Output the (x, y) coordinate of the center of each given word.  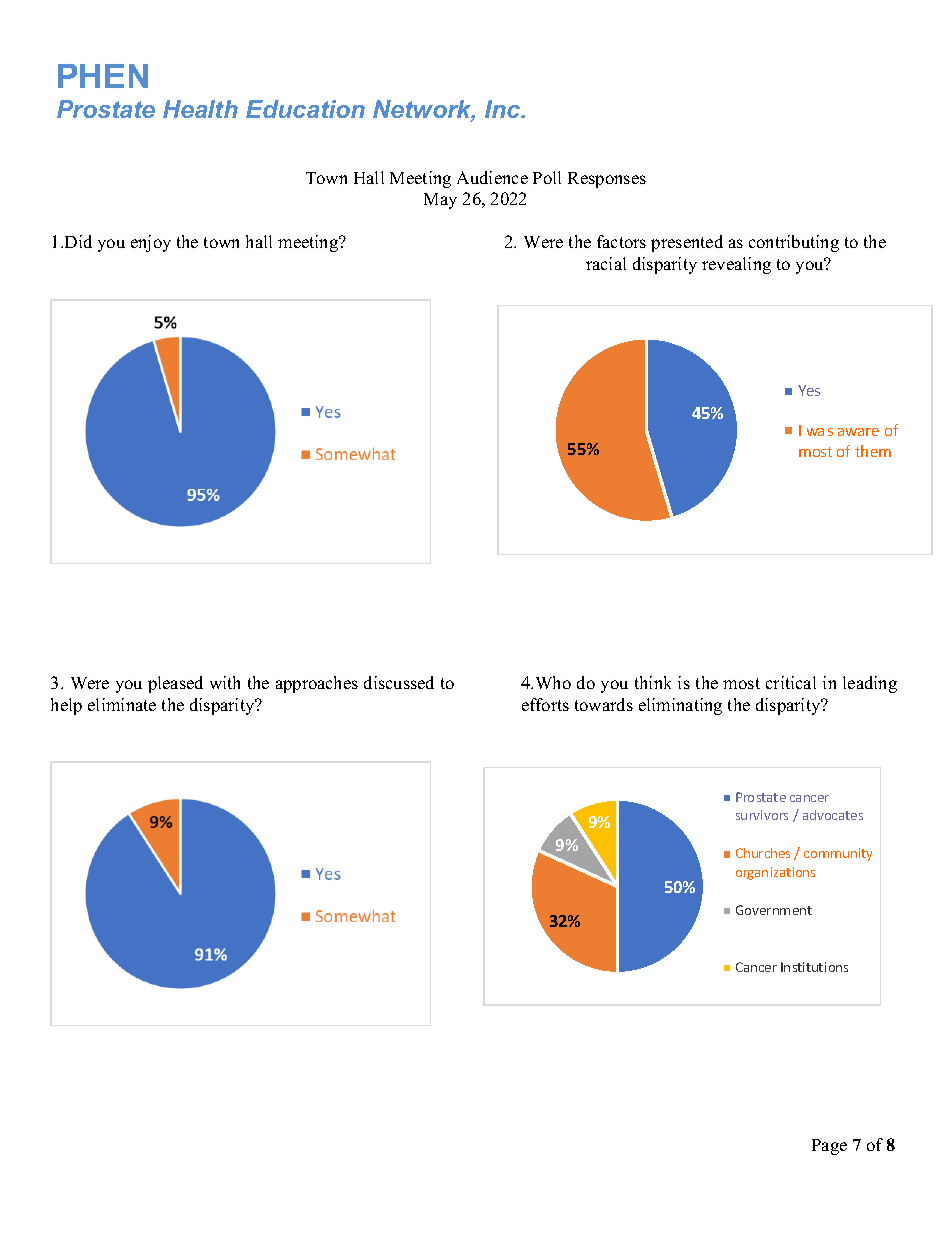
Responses (607, 180)
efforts (545, 704)
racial (606, 263)
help (66, 706)
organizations (775, 873)
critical (791, 682)
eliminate (122, 704)
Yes (809, 390)
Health (200, 109)
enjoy (151, 243)
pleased (175, 684)
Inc (504, 109)
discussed (399, 682)
